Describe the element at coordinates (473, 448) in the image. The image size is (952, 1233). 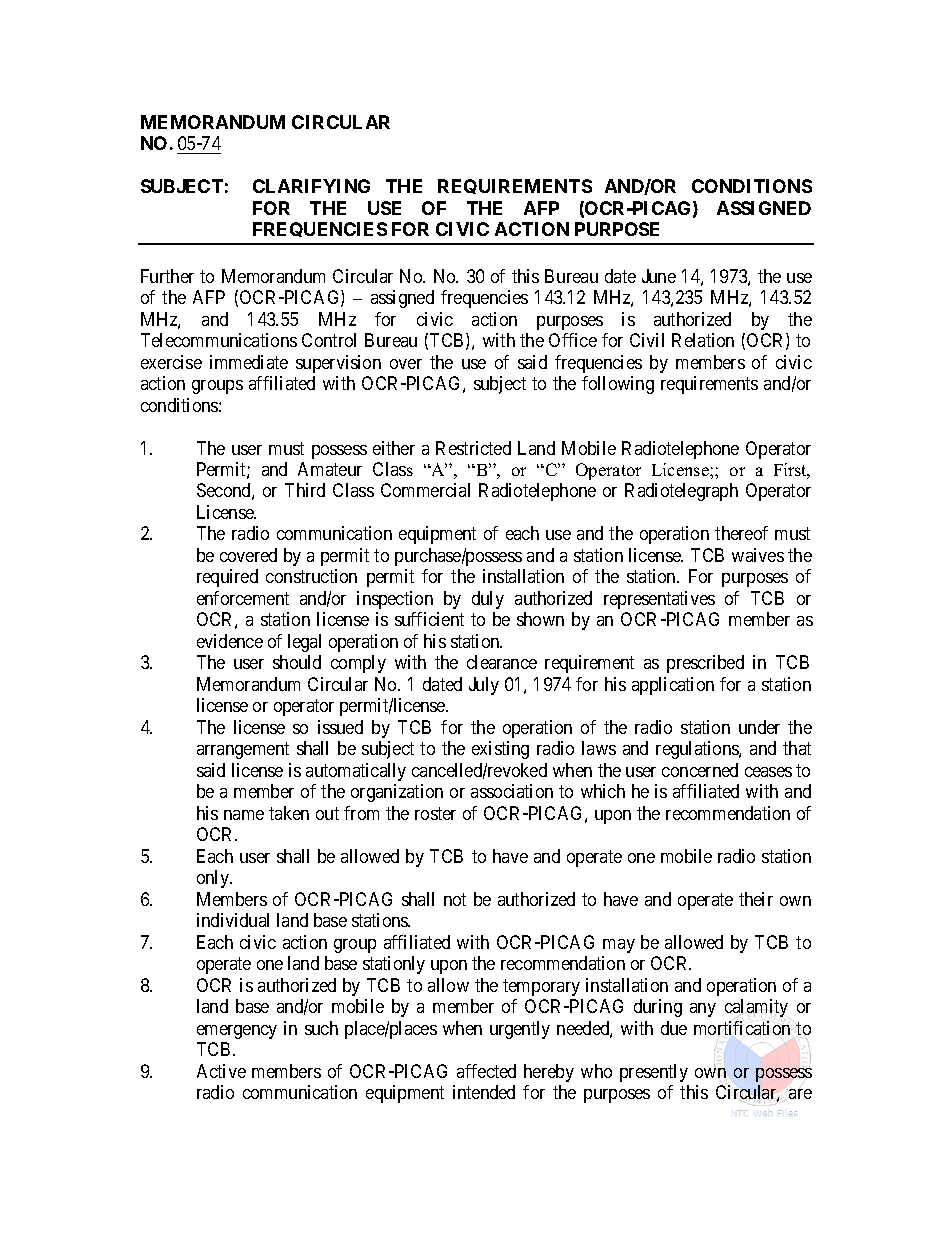
I see `Restricted` at that location.
